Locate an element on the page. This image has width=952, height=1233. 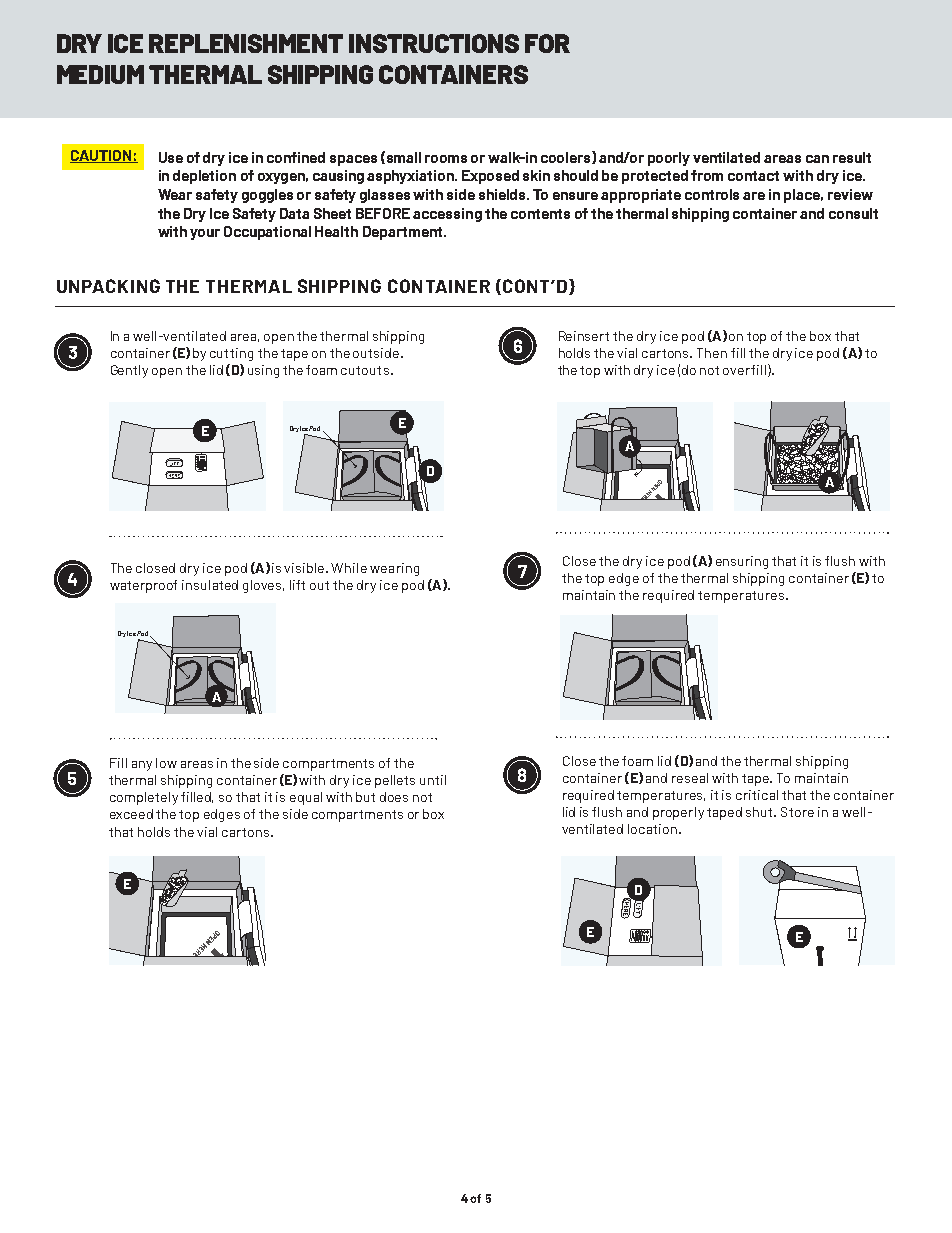
critical is located at coordinates (757, 795).
